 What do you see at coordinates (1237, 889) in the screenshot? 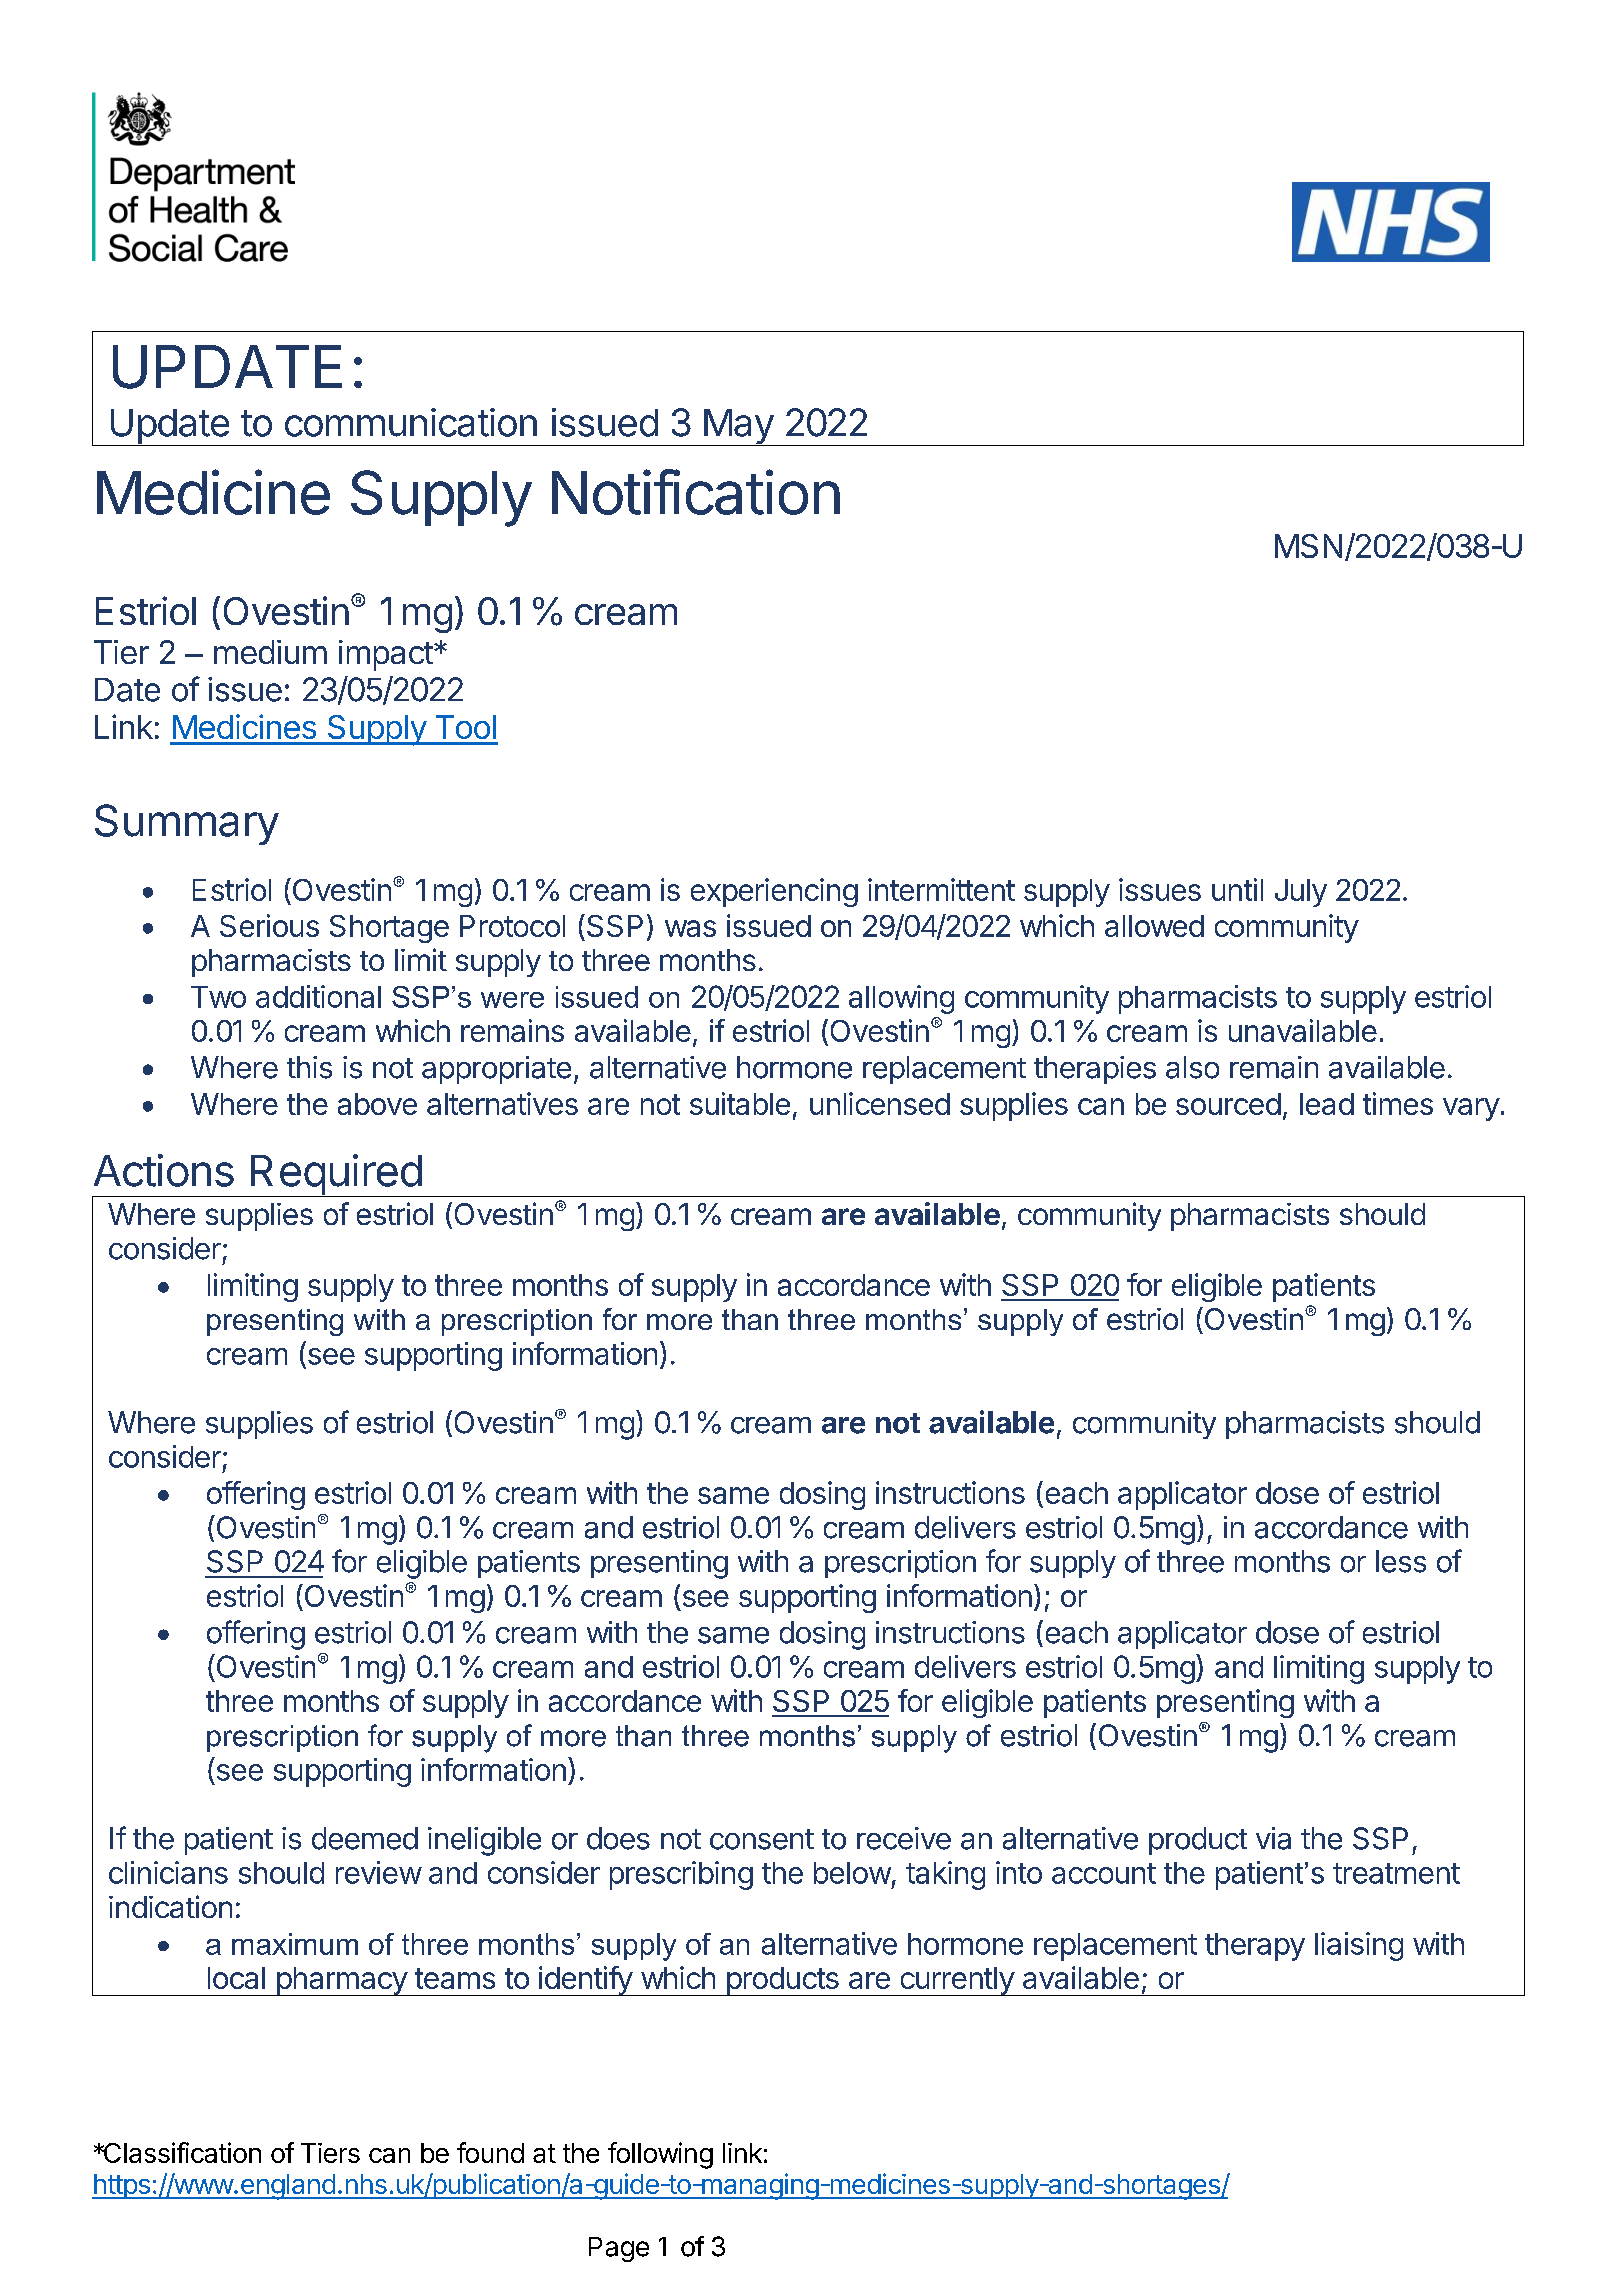
I see `until` at bounding box center [1237, 889].
